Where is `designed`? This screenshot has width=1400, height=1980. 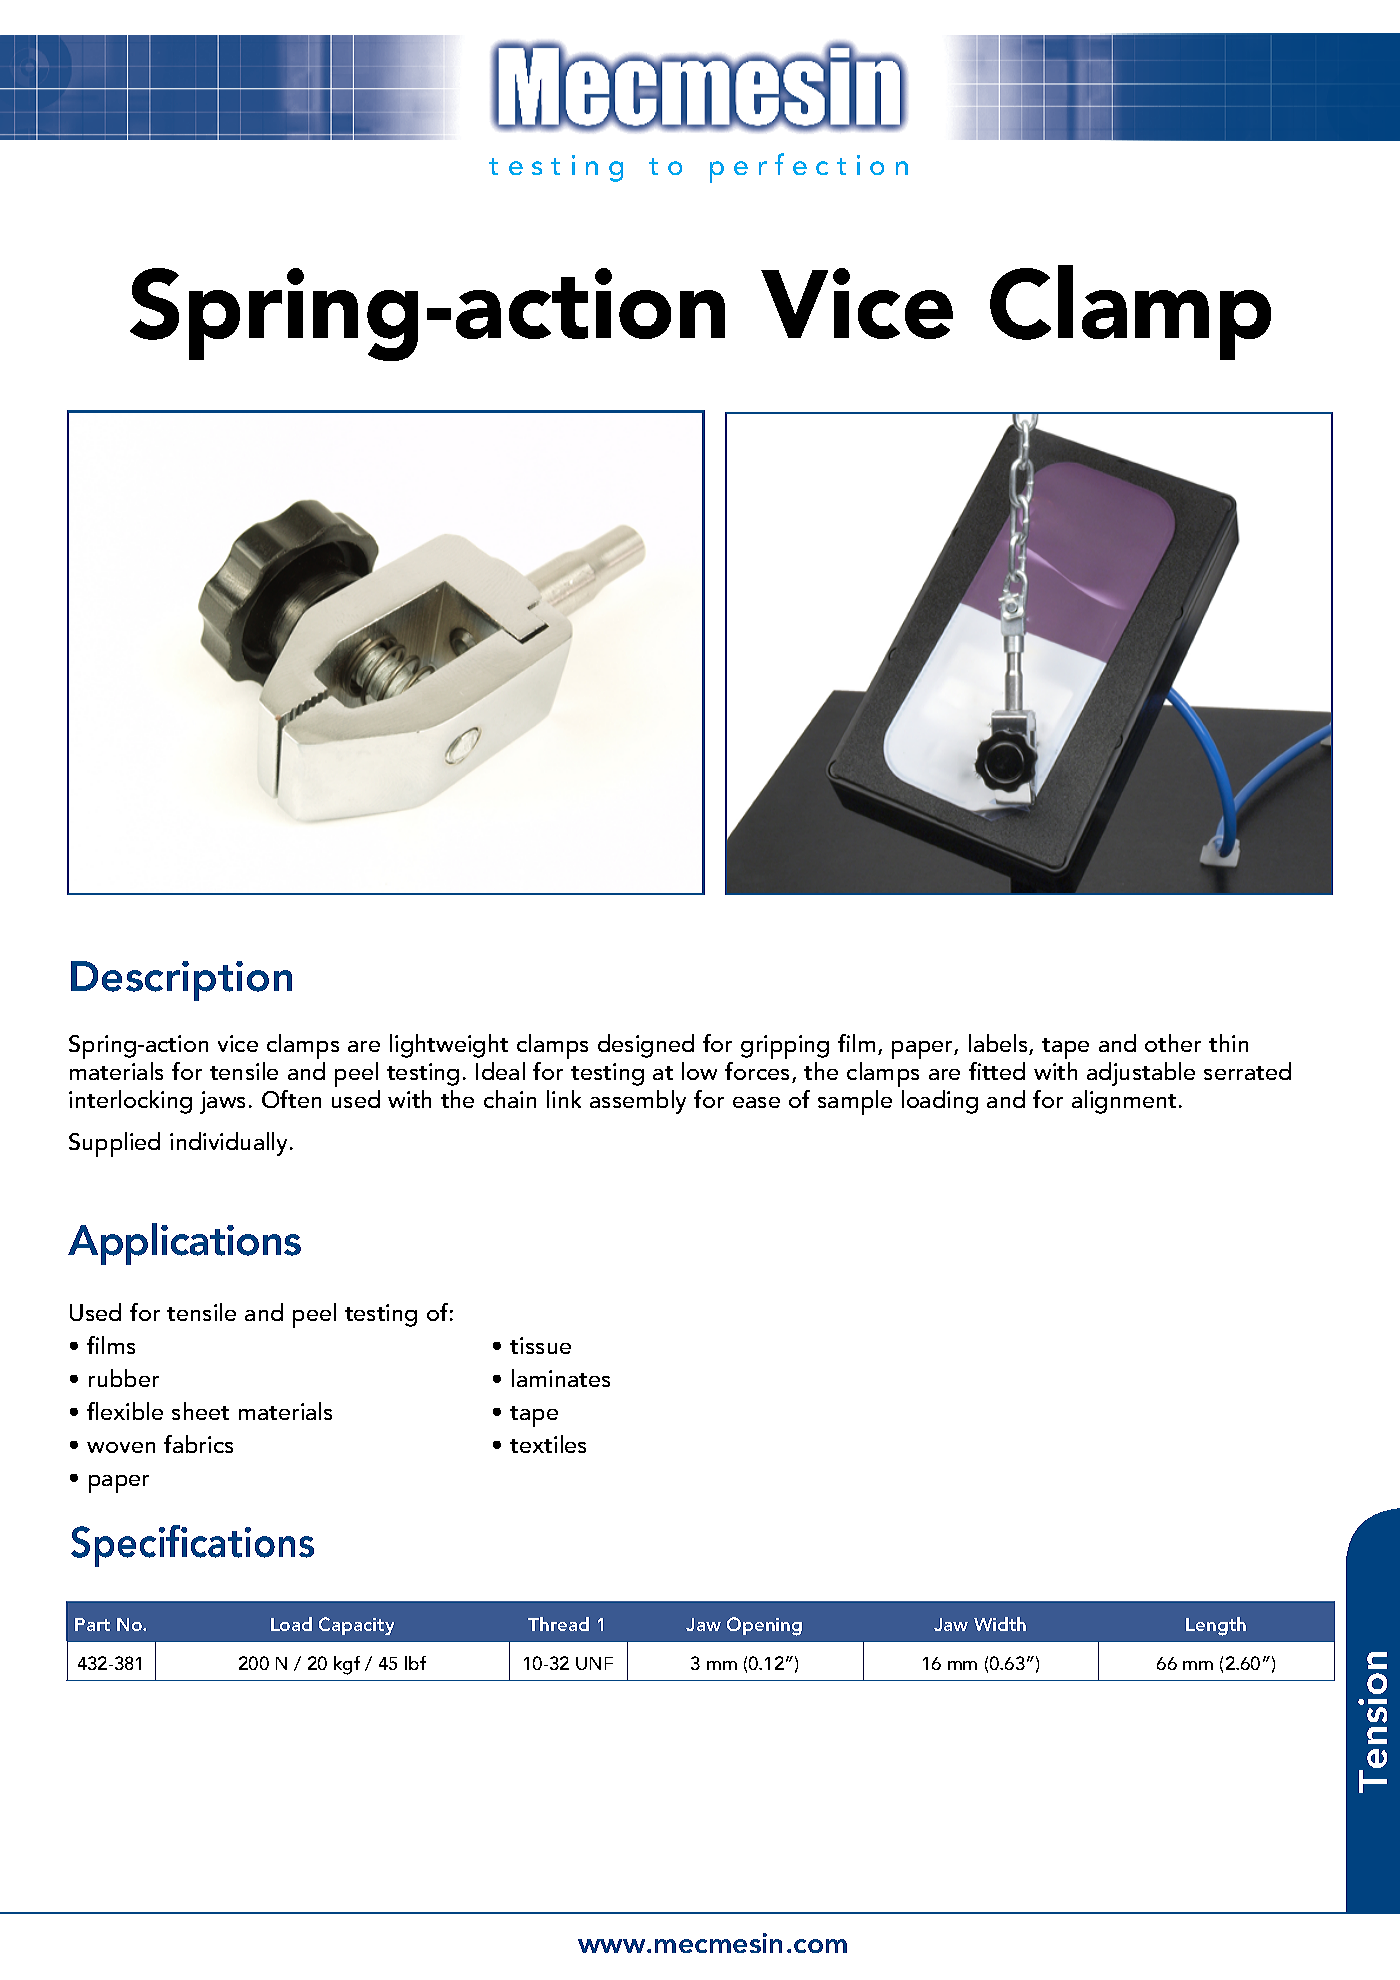 designed is located at coordinates (646, 1046).
